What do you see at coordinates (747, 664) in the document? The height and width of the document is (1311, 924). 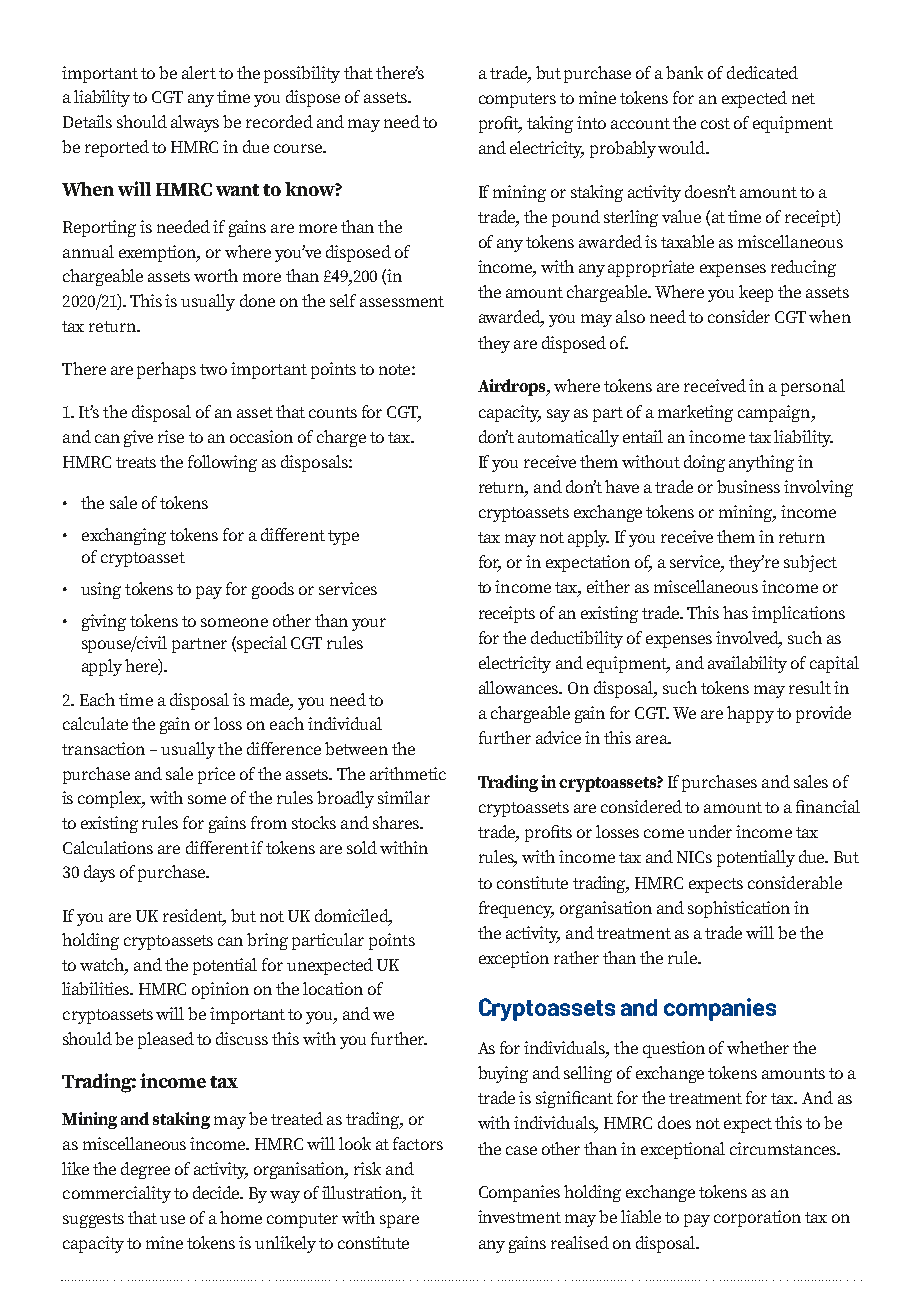 I see `availability` at bounding box center [747, 664].
